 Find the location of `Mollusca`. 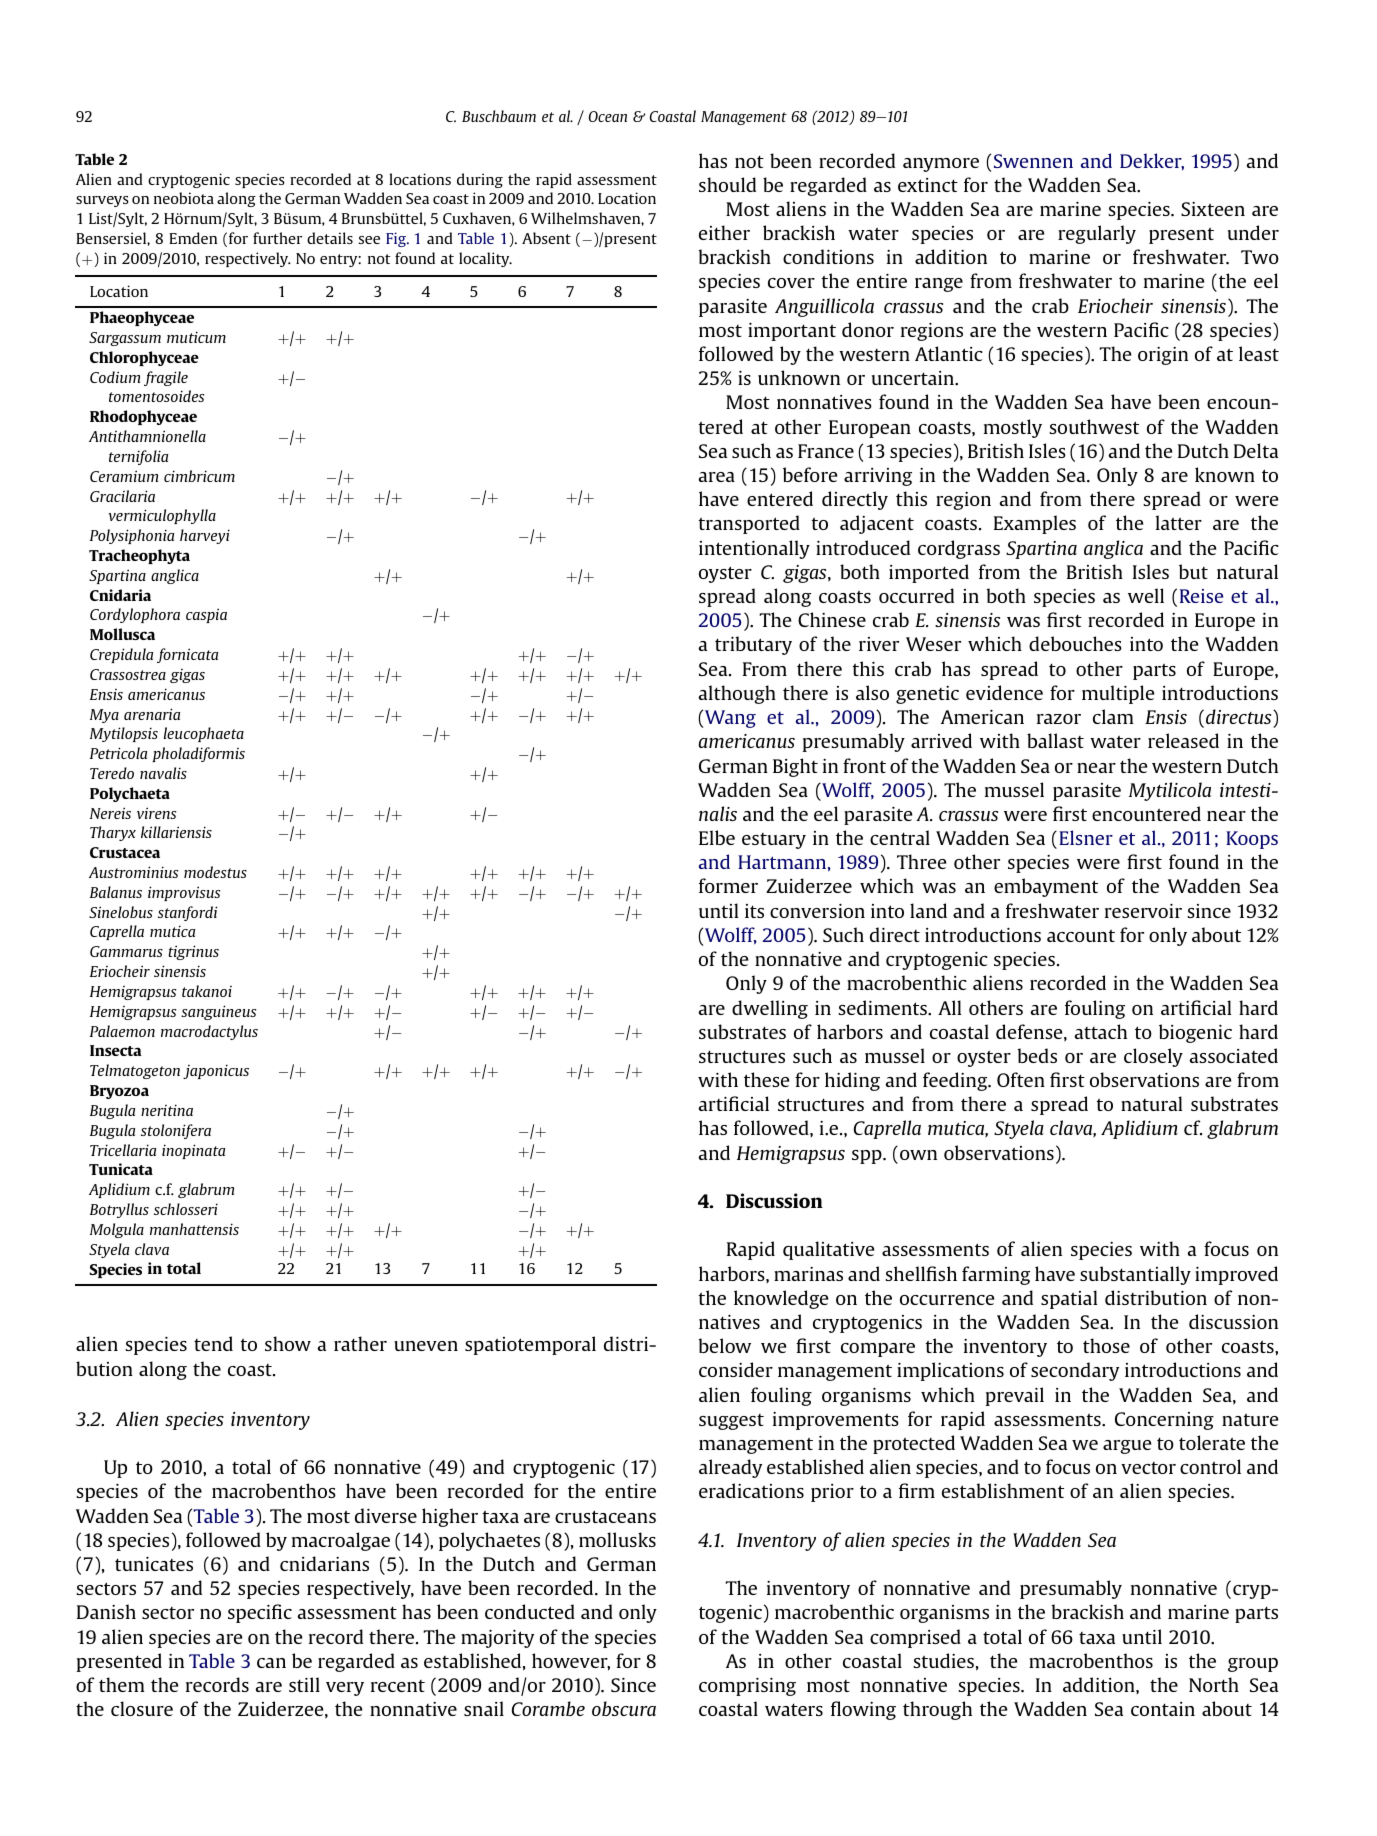

Mollusca is located at coordinates (122, 634).
